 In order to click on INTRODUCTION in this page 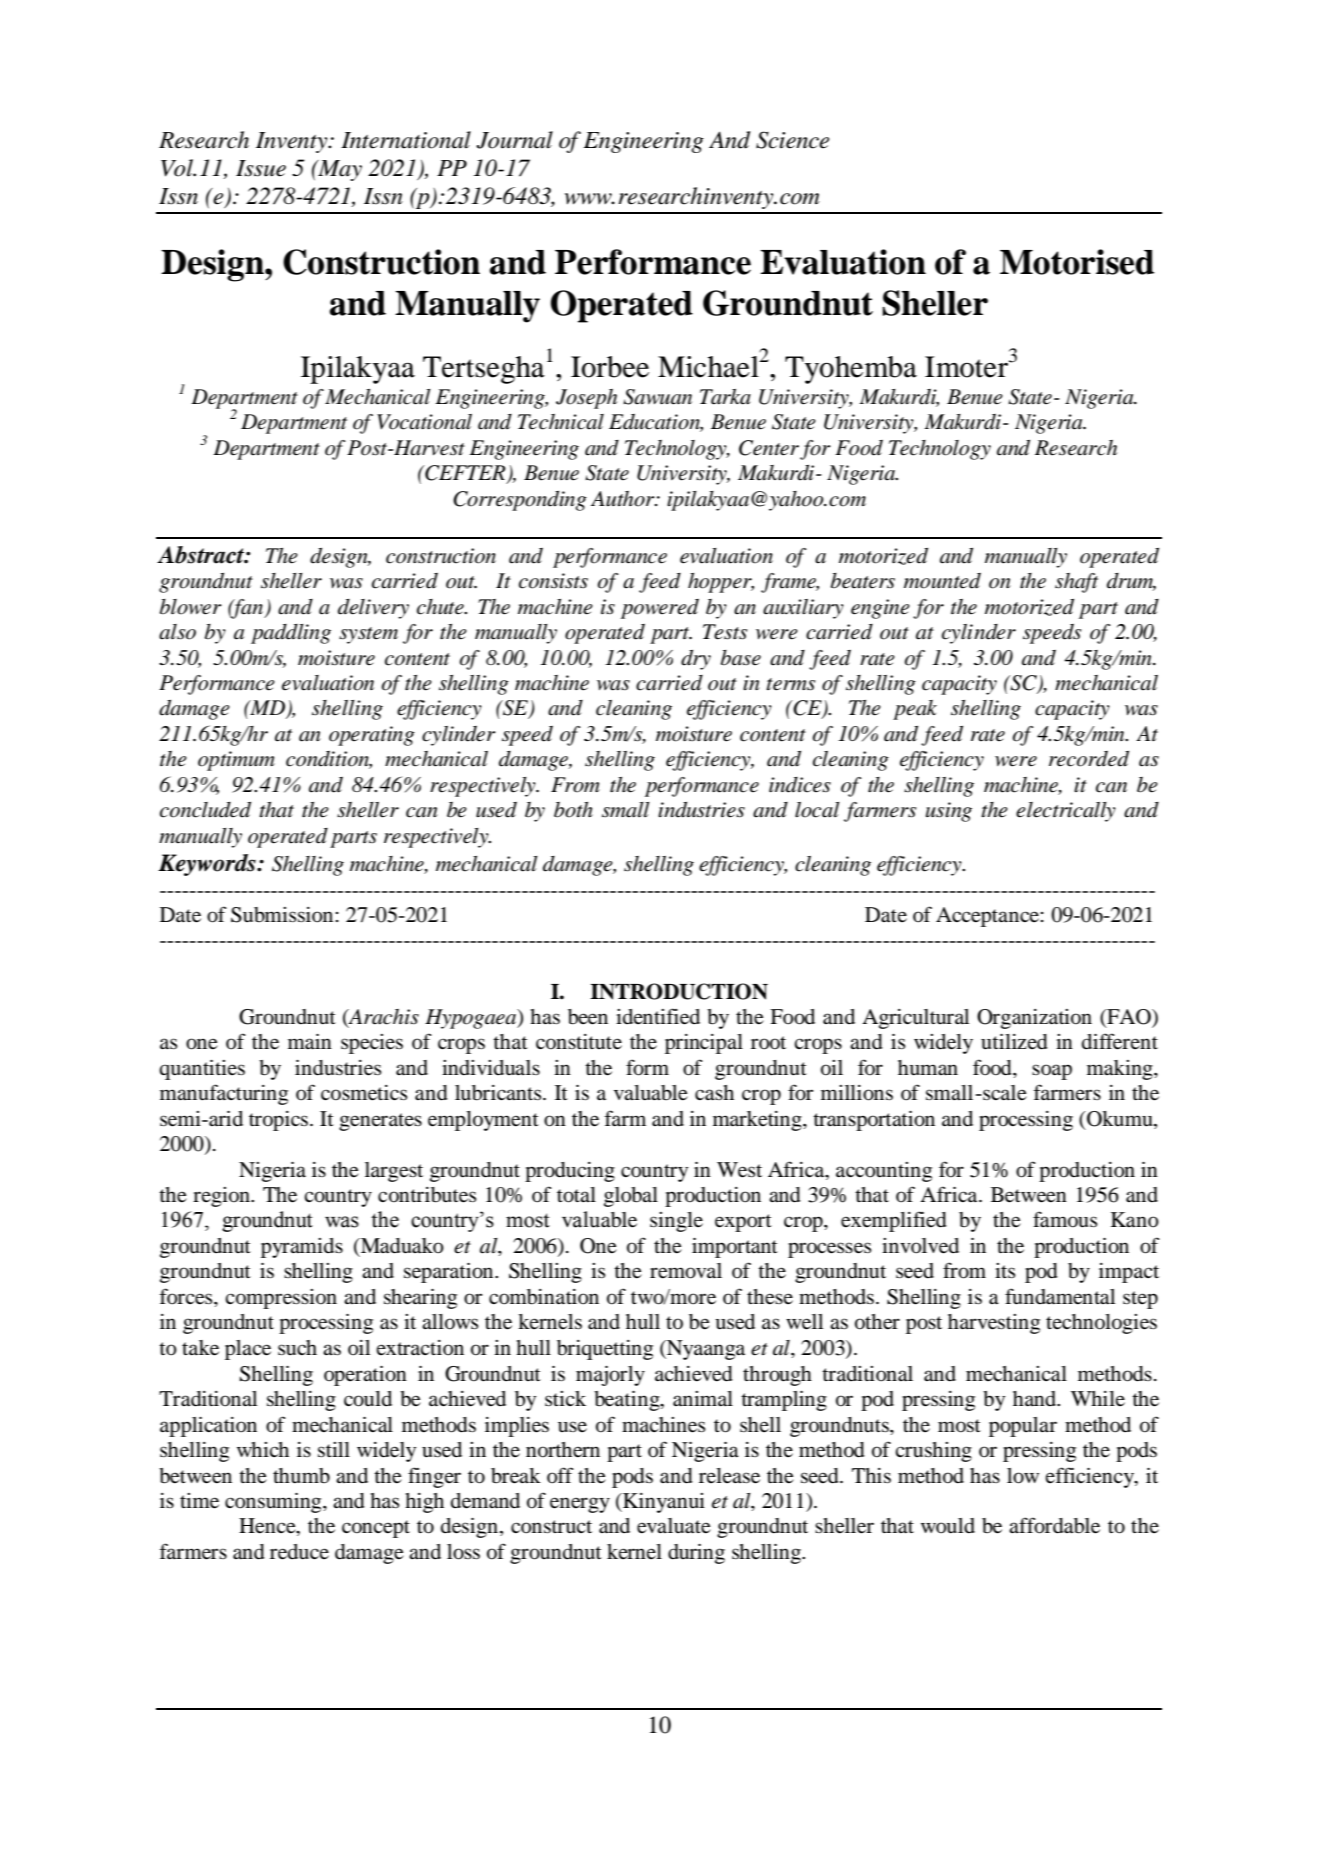, I will do `click(679, 991)`.
